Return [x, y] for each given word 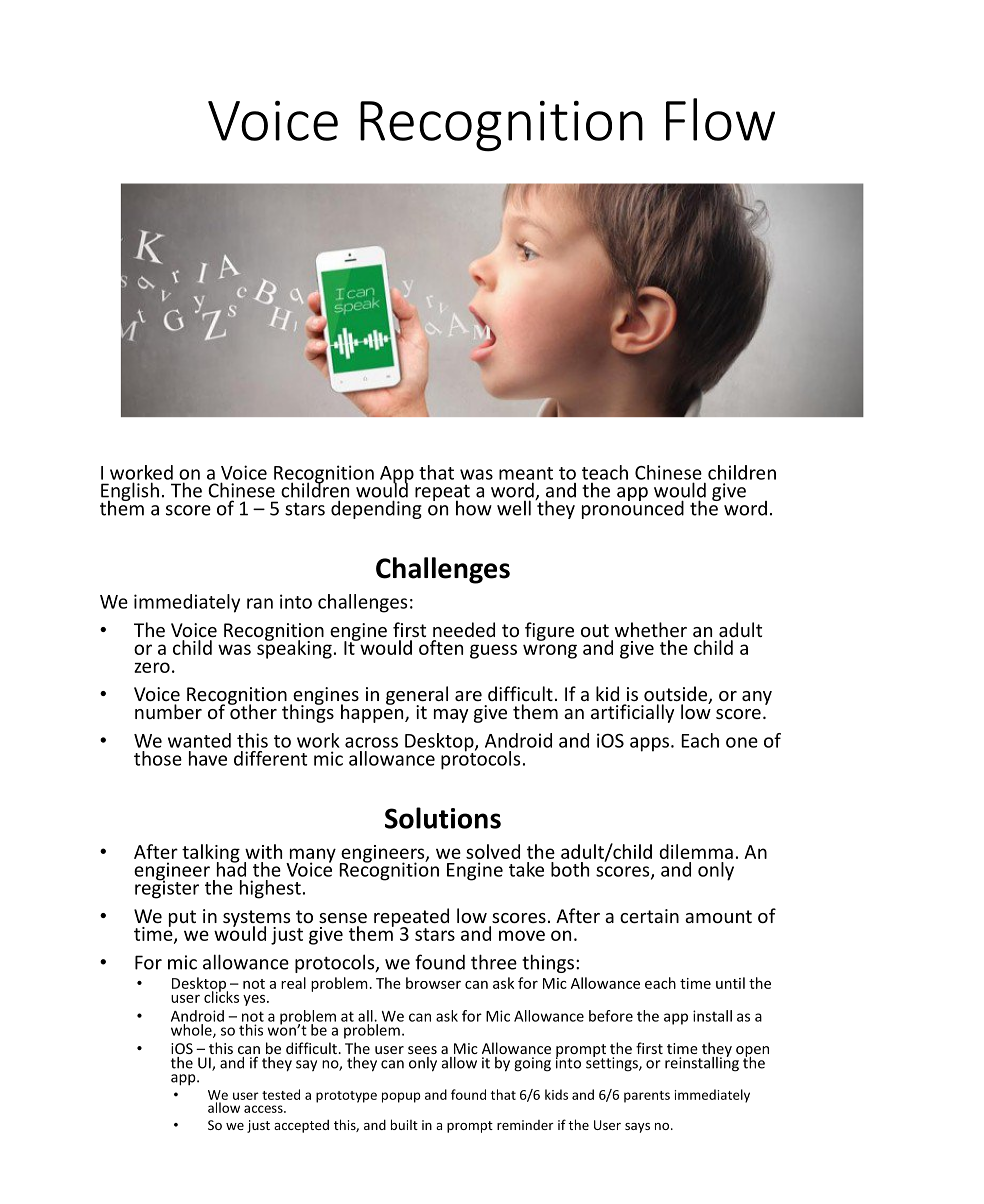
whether [651, 629]
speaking [294, 648]
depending [376, 509]
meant [526, 473]
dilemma [696, 851]
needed [464, 629]
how [474, 508]
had [231, 868]
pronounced [633, 508]
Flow [720, 119]
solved [493, 851]
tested [281, 1094]
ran [260, 603]
